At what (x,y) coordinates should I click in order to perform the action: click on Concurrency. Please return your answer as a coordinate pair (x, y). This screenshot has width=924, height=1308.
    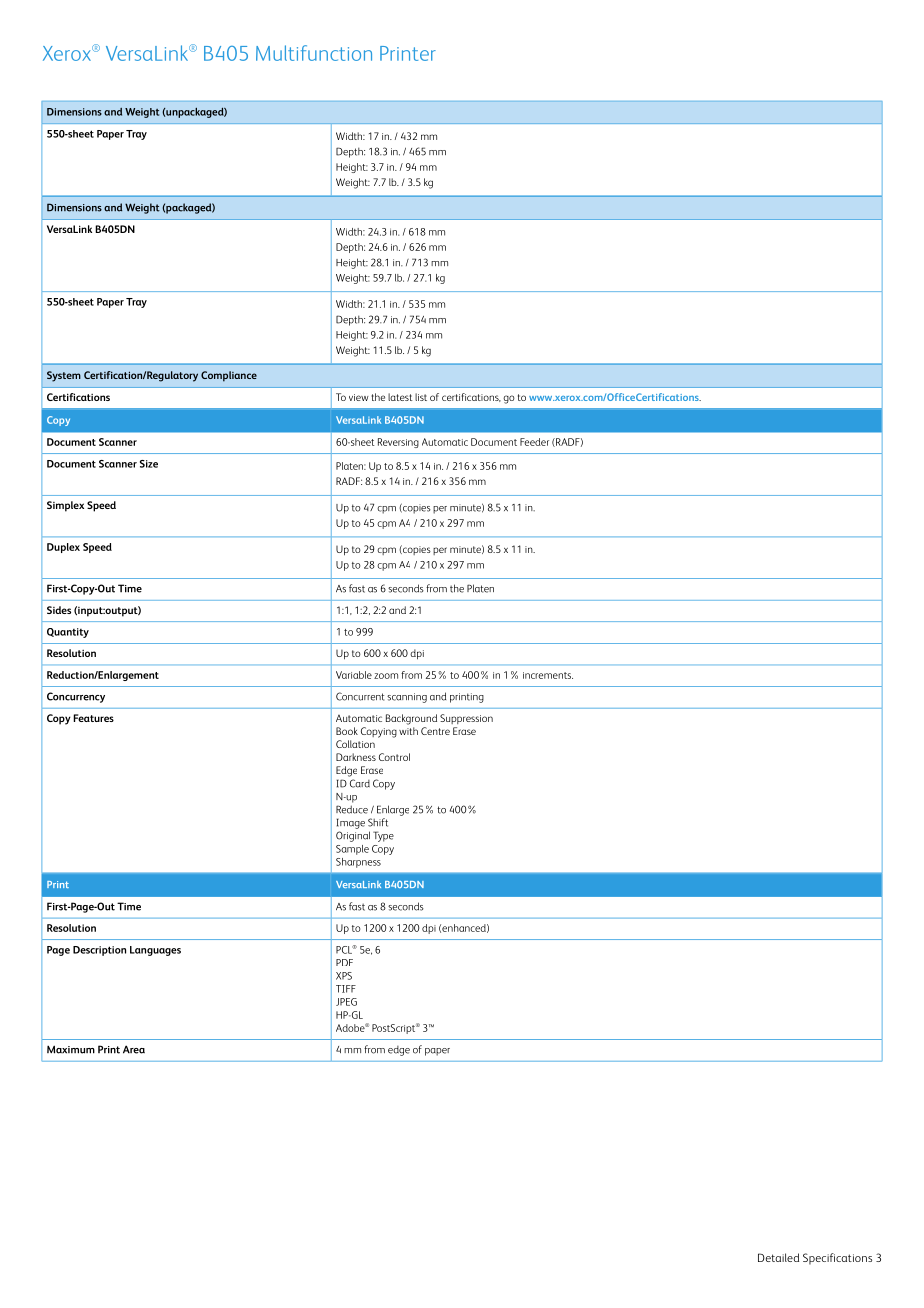
    Looking at the image, I should click on (76, 697).
